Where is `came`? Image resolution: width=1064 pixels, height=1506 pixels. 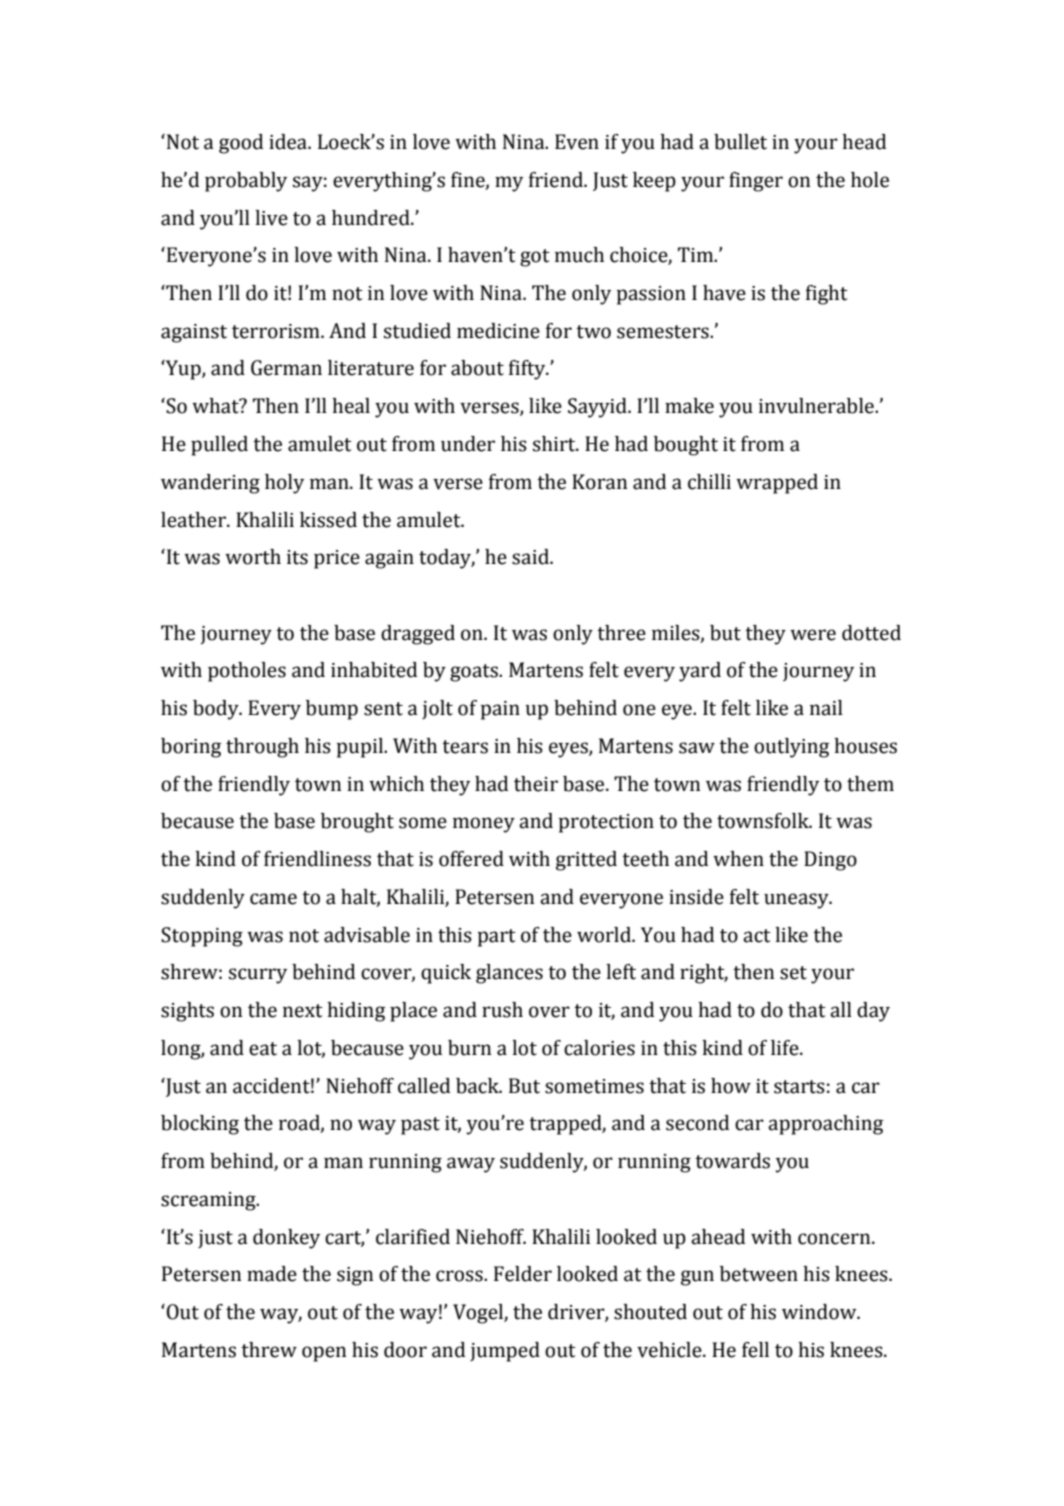
came is located at coordinates (273, 899).
